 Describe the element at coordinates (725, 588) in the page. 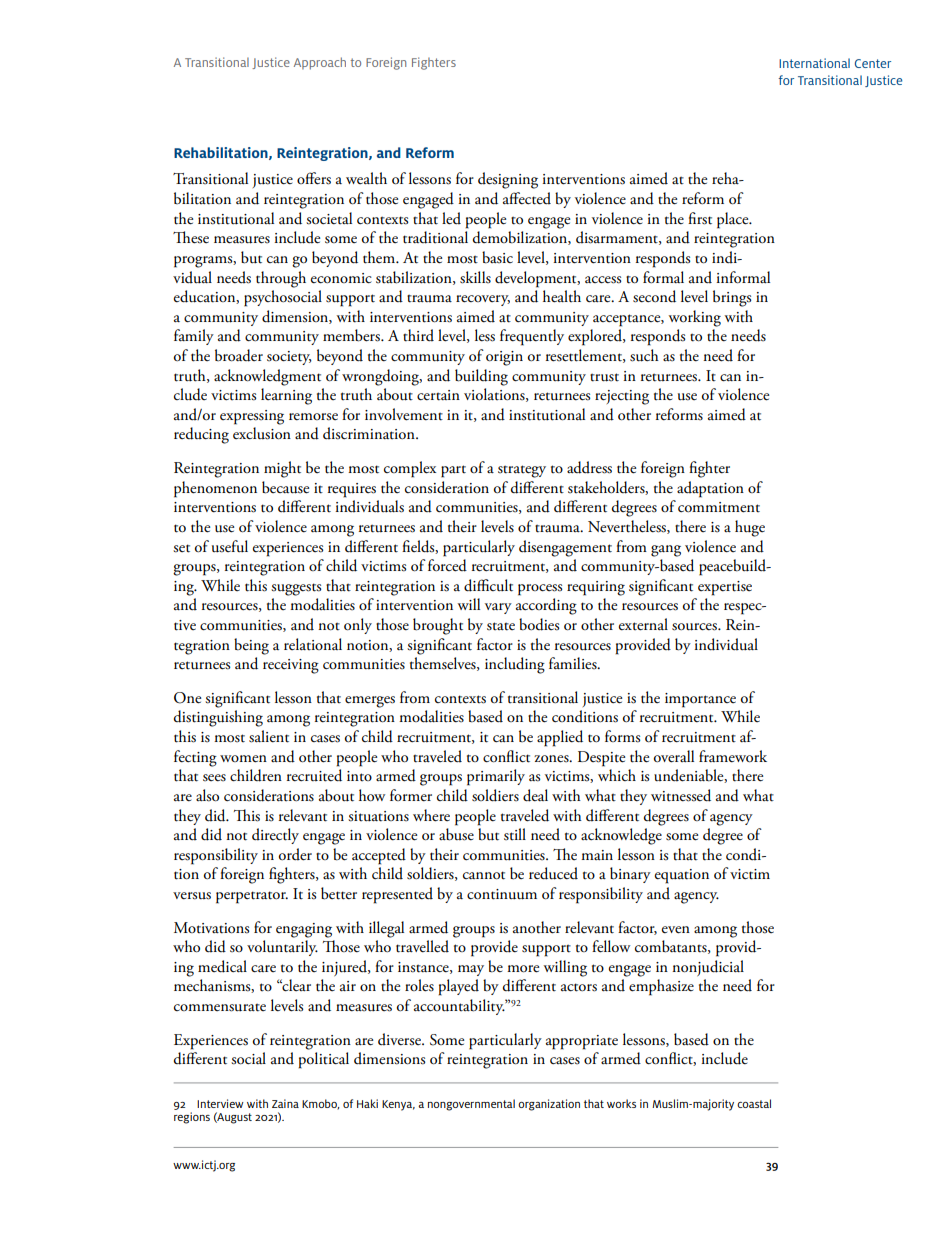

I see `expertise` at that location.
